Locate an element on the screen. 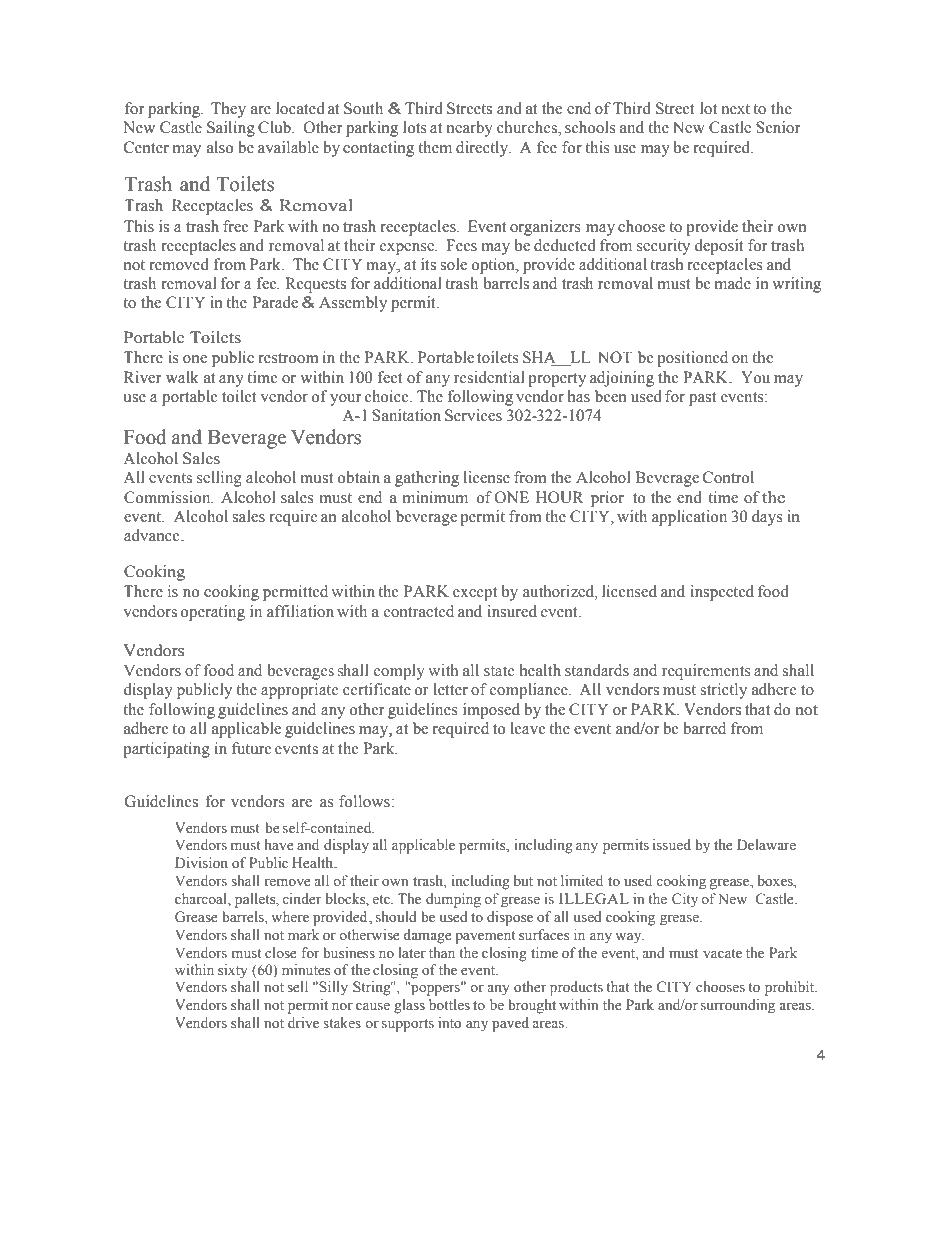 The image size is (952, 1233). Sailing is located at coordinates (231, 129).
